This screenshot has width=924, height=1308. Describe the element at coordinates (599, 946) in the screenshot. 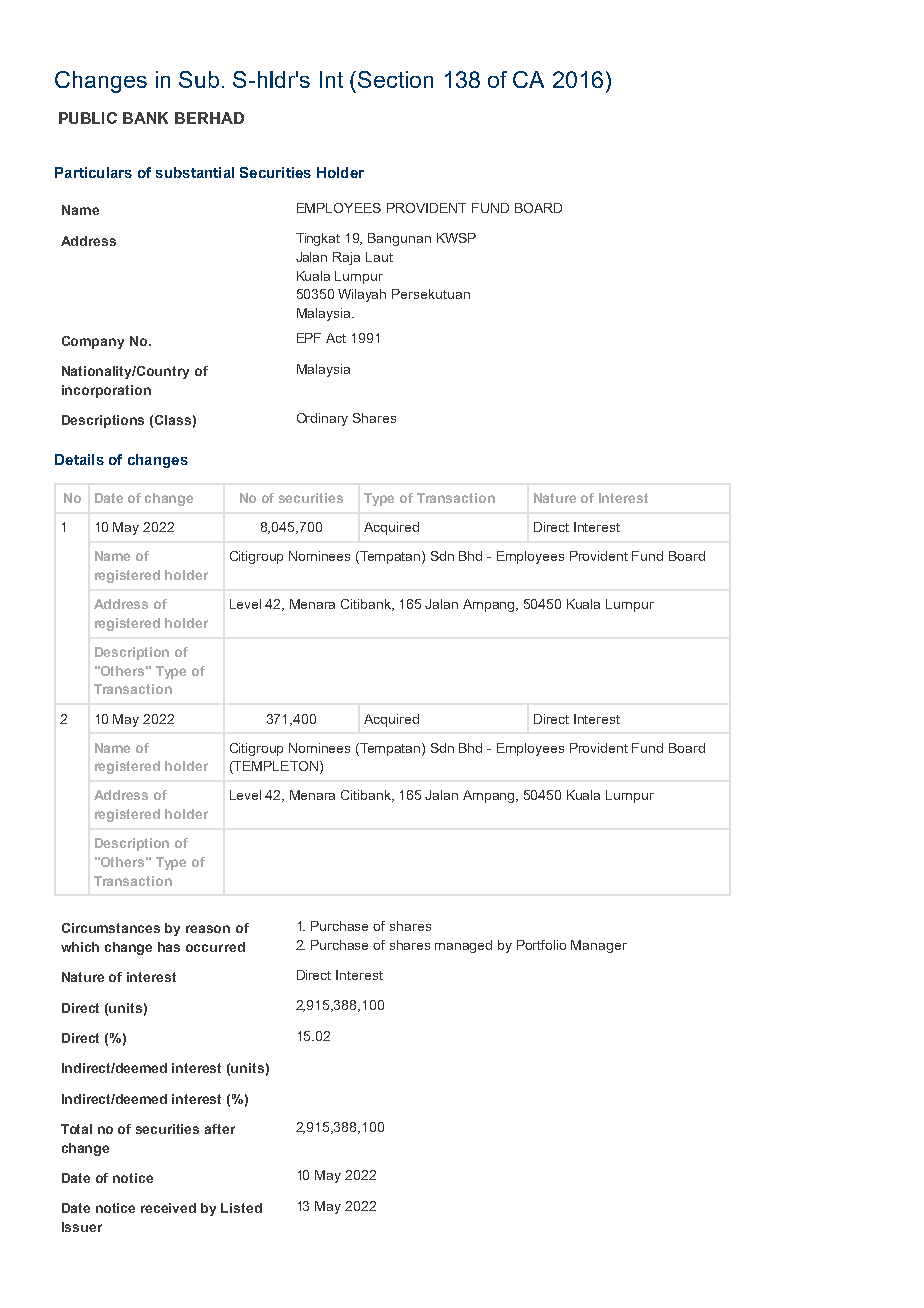

I see `Manager` at that location.
